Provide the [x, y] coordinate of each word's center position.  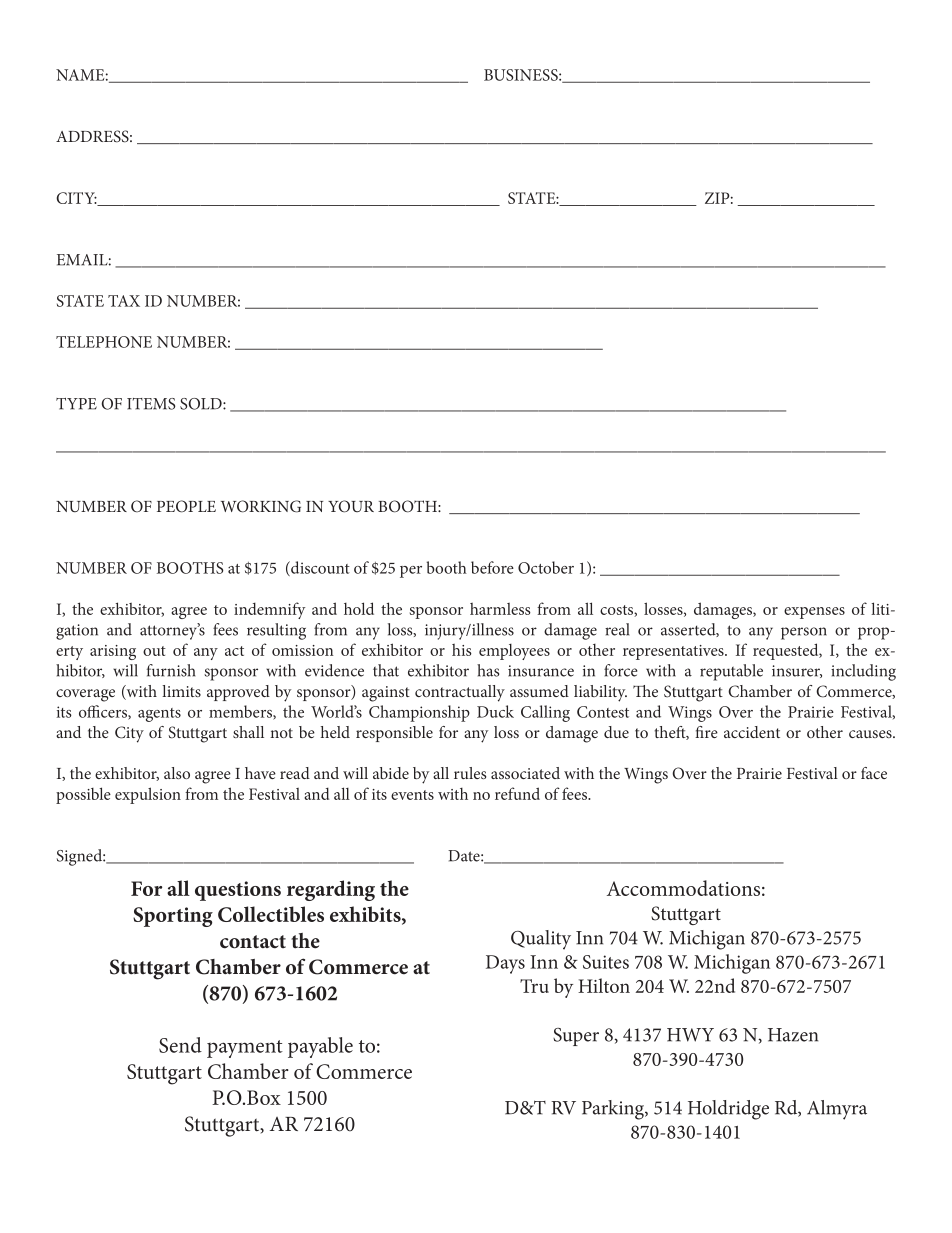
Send [180, 1045]
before [492, 567]
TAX [124, 301]
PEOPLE [186, 506]
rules [470, 773]
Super [576, 1037]
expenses [814, 613]
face [874, 773]
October [546, 567]
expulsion [148, 795]
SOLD [202, 404]
